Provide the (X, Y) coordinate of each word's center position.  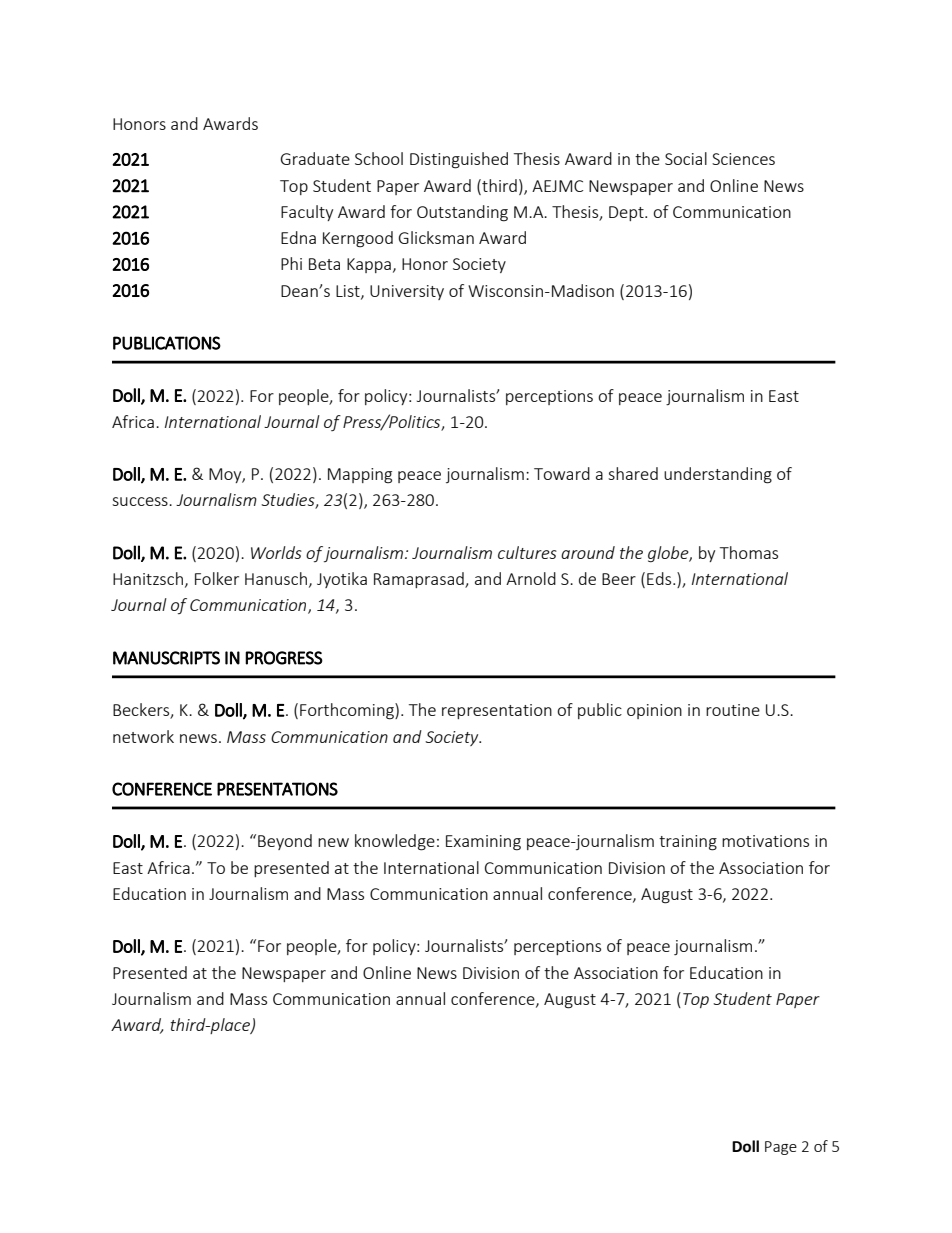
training (688, 843)
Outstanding (462, 213)
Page (781, 1148)
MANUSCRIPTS (166, 658)
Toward (562, 473)
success (141, 501)
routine (733, 710)
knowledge (395, 842)
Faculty (307, 213)
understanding (718, 475)
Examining (483, 843)
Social (686, 158)
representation (497, 711)
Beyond (285, 842)
